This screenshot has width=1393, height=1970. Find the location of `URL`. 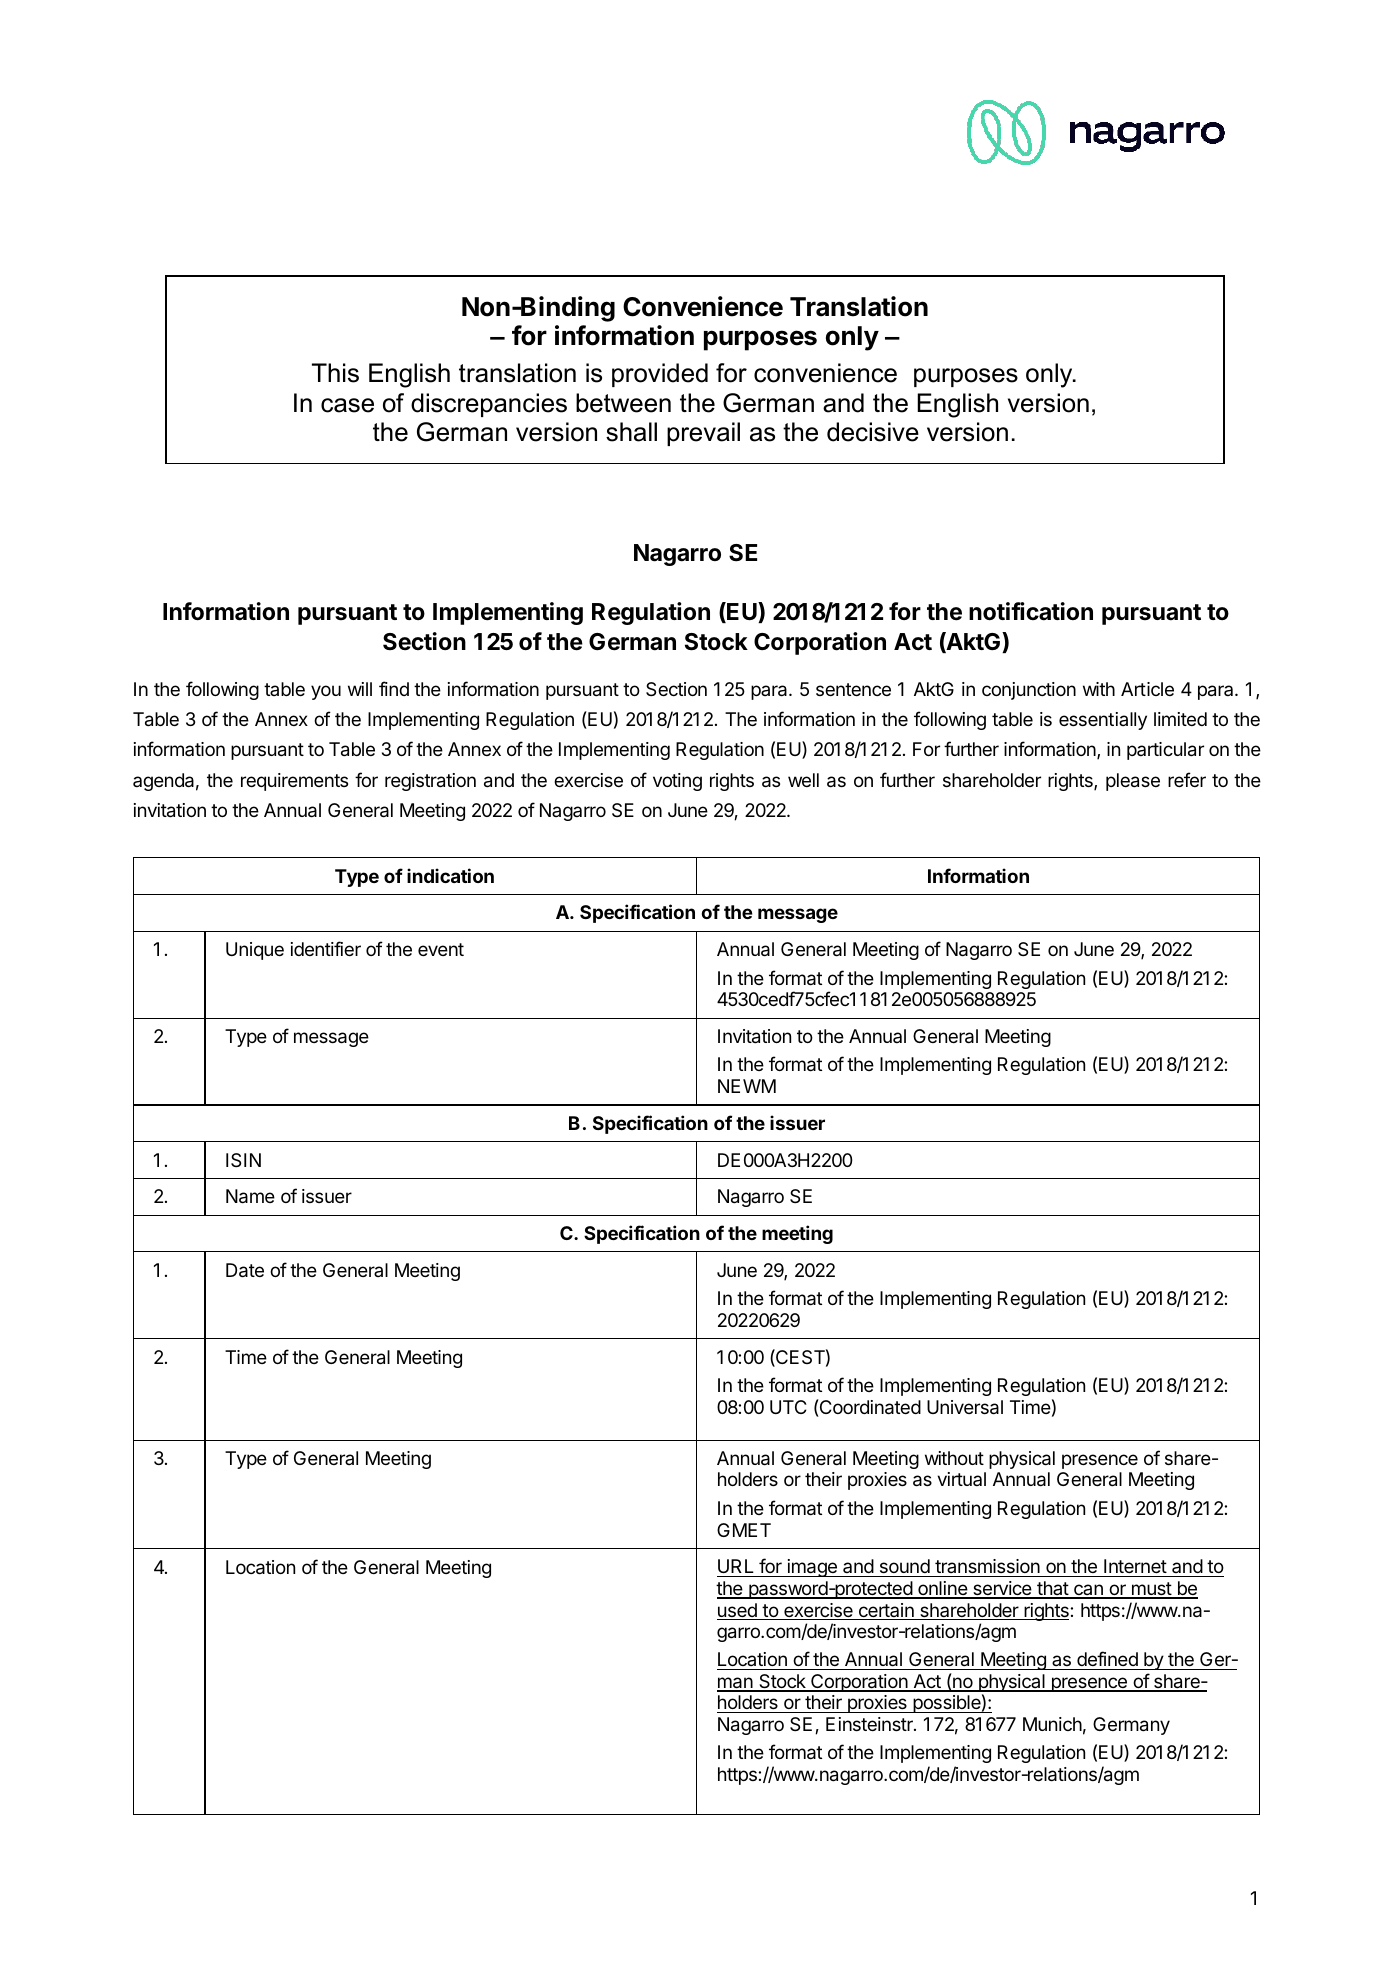

URL is located at coordinates (736, 1568).
